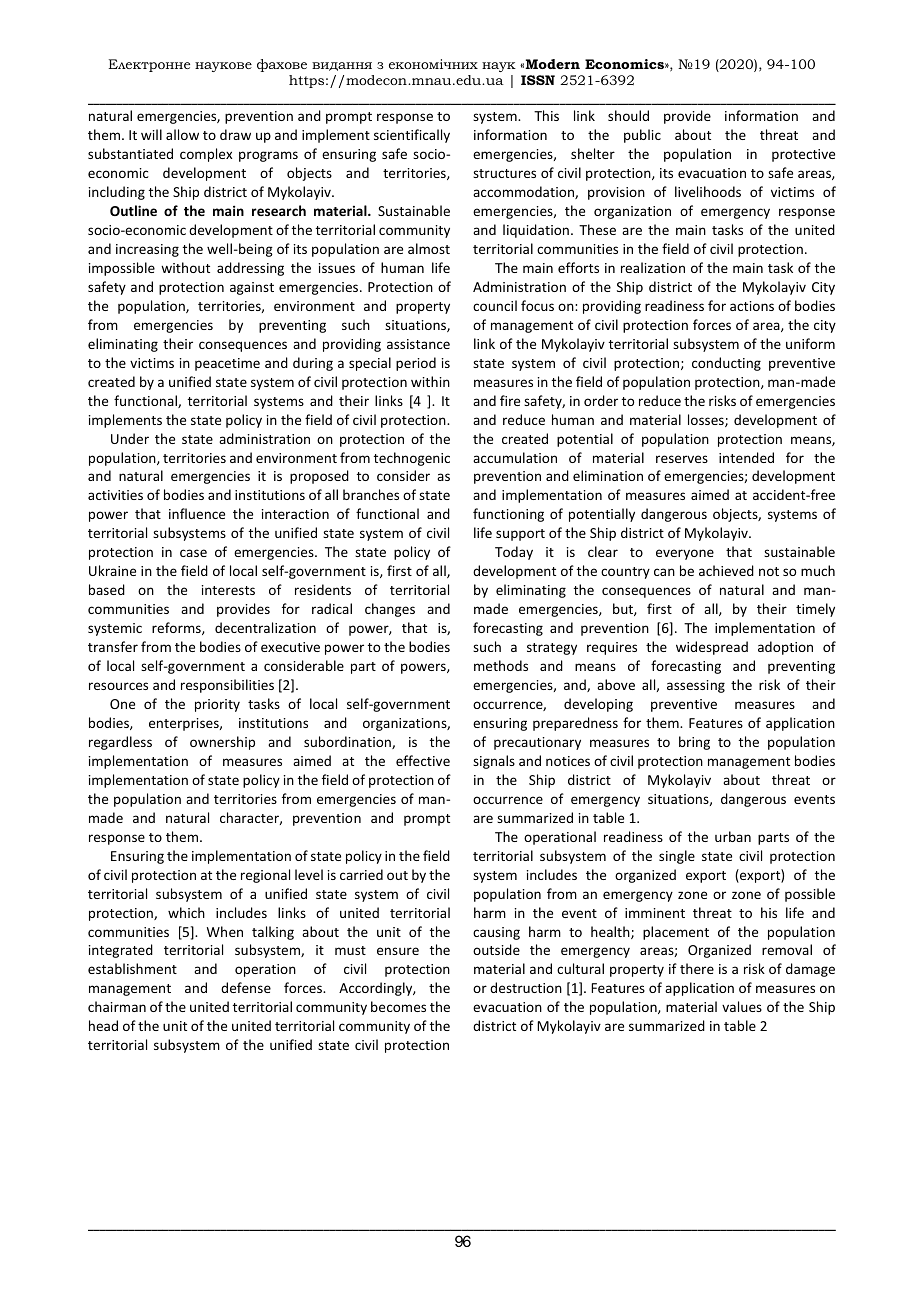  I want to click on actions, so click(752, 306).
